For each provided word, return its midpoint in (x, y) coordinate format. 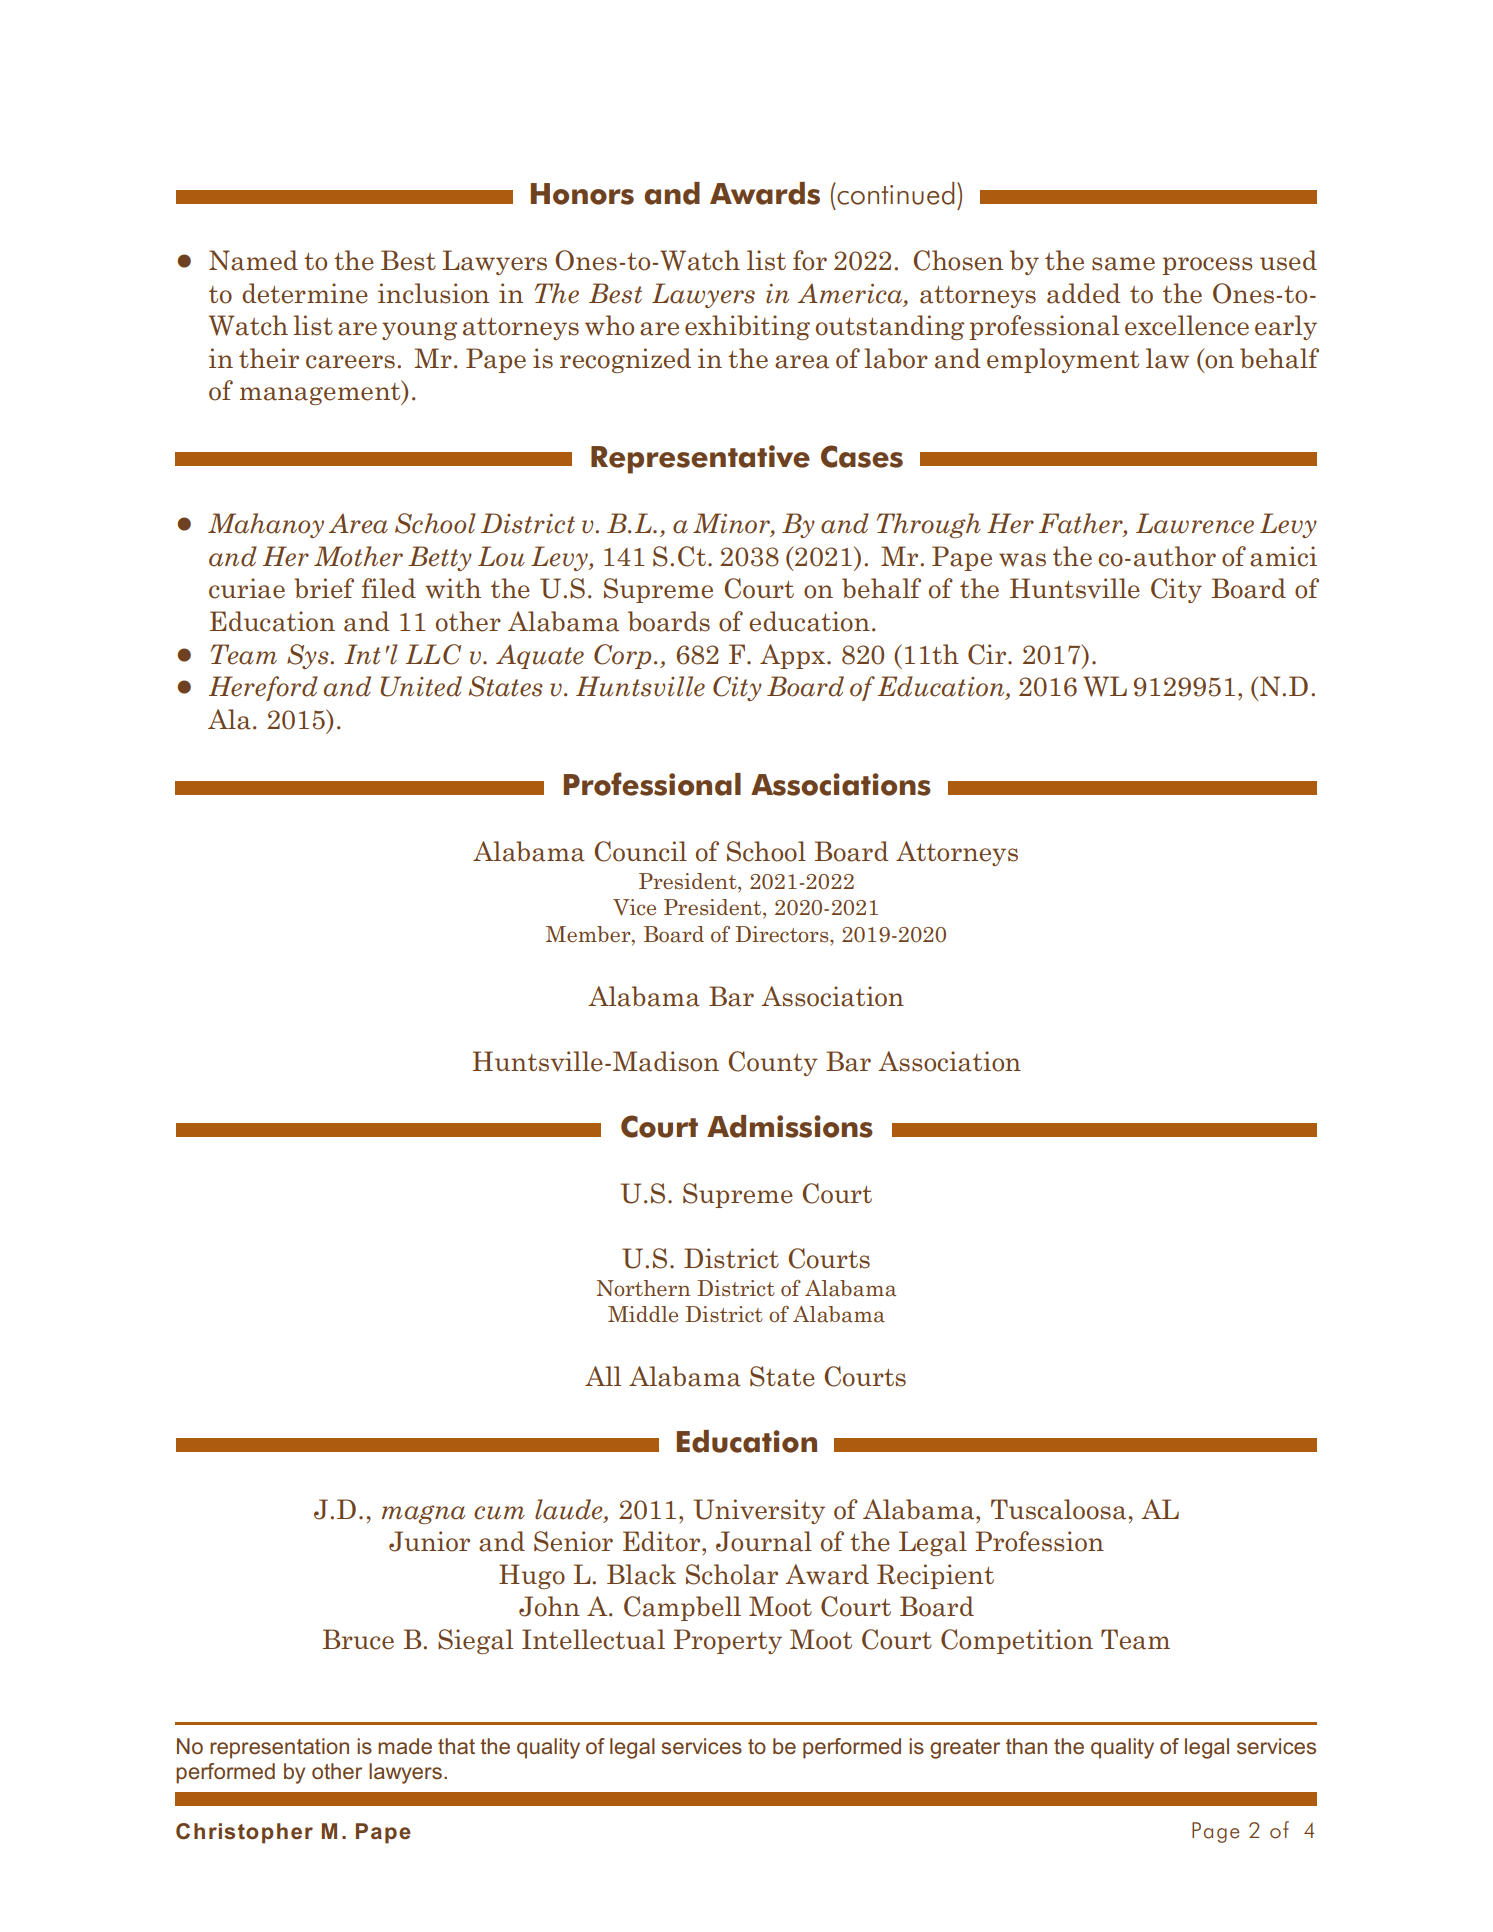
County (773, 1063)
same (1123, 264)
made (405, 1746)
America (851, 294)
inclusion (433, 293)
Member (589, 934)
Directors (783, 934)
